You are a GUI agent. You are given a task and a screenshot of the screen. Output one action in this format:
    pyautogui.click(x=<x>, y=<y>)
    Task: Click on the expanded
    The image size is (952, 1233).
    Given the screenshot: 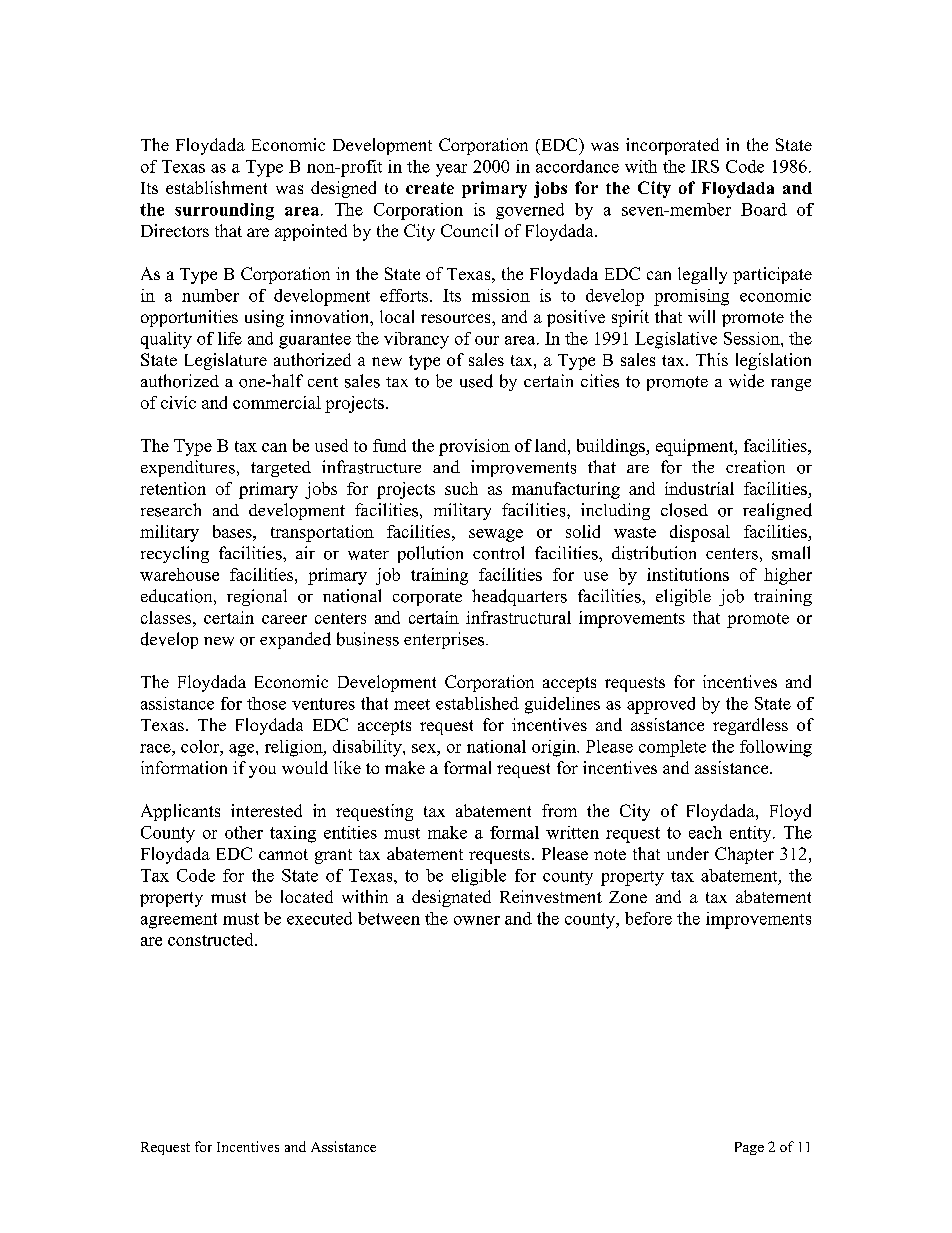 What is the action you would take?
    pyautogui.click(x=295, y=640)
